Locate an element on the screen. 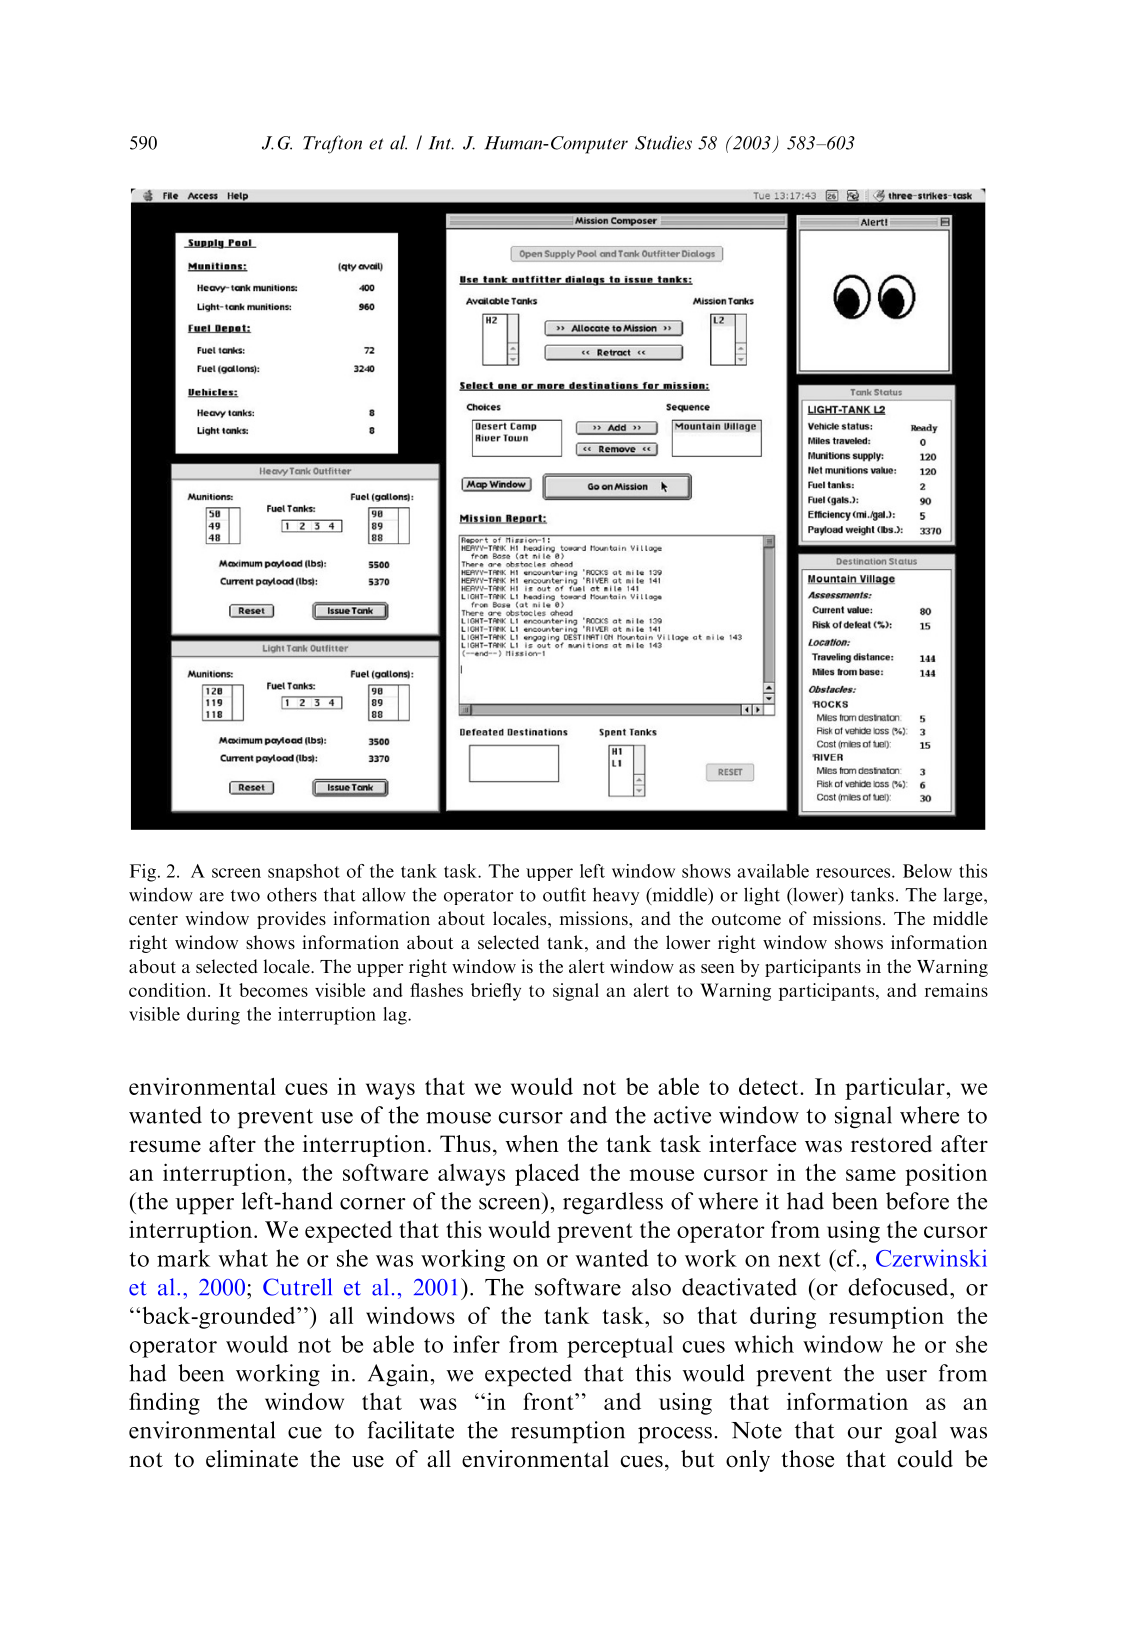 Image resolution: width=1121 pixels, height=1629 pixels. eliminate is located at coordinates (252, 1459).
